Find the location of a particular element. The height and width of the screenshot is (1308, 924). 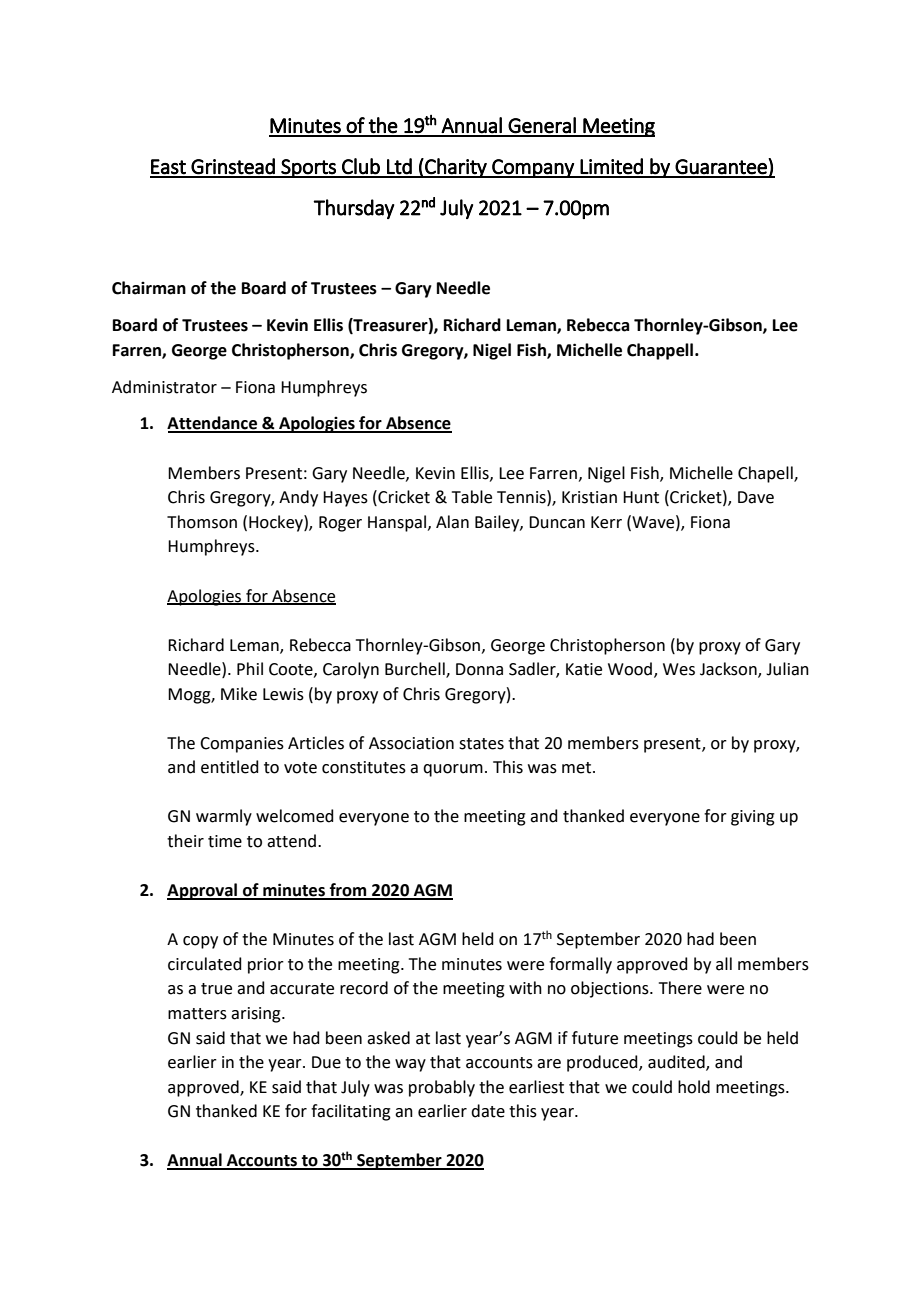

Phil is located at coordinates (250, 668).
